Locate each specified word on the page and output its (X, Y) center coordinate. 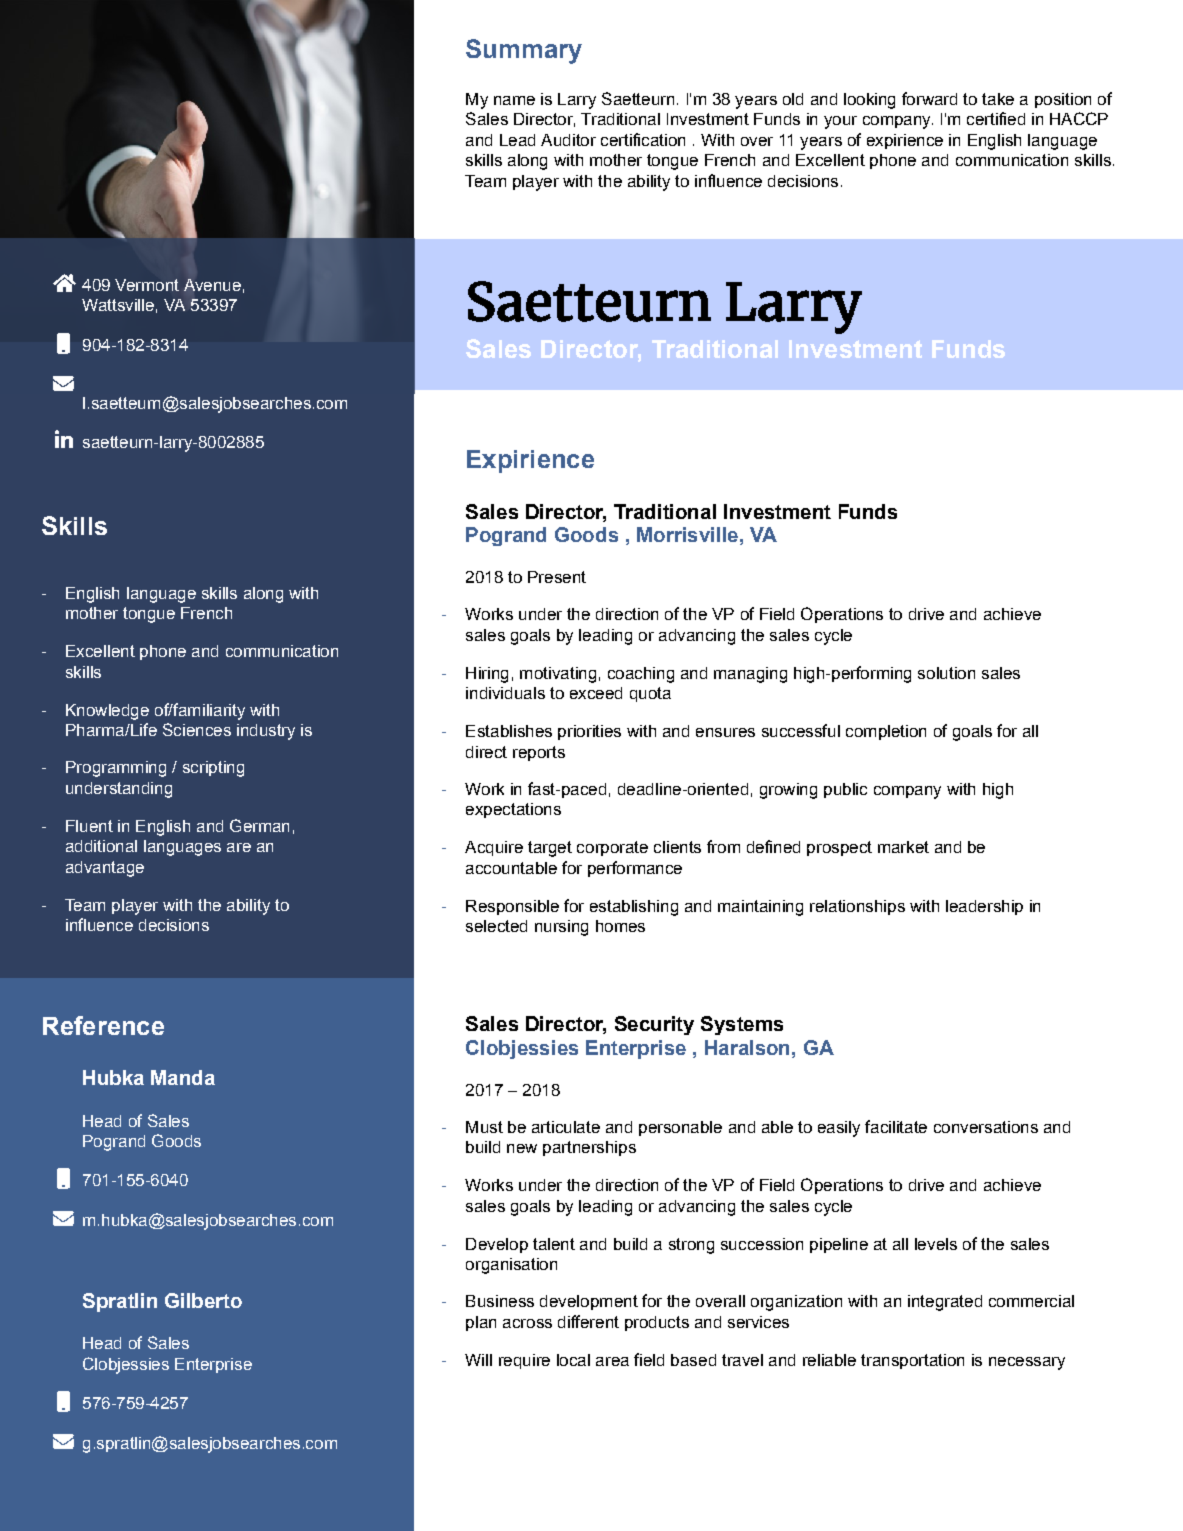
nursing (561, 928)
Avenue (212, 285)
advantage (105, 869)
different (588, 1321)
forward (929, 98)
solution (946, 673)
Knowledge (107, 712)
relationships (857, 907)
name (514, 100)
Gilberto (203, 1300)
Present (557, 577)
